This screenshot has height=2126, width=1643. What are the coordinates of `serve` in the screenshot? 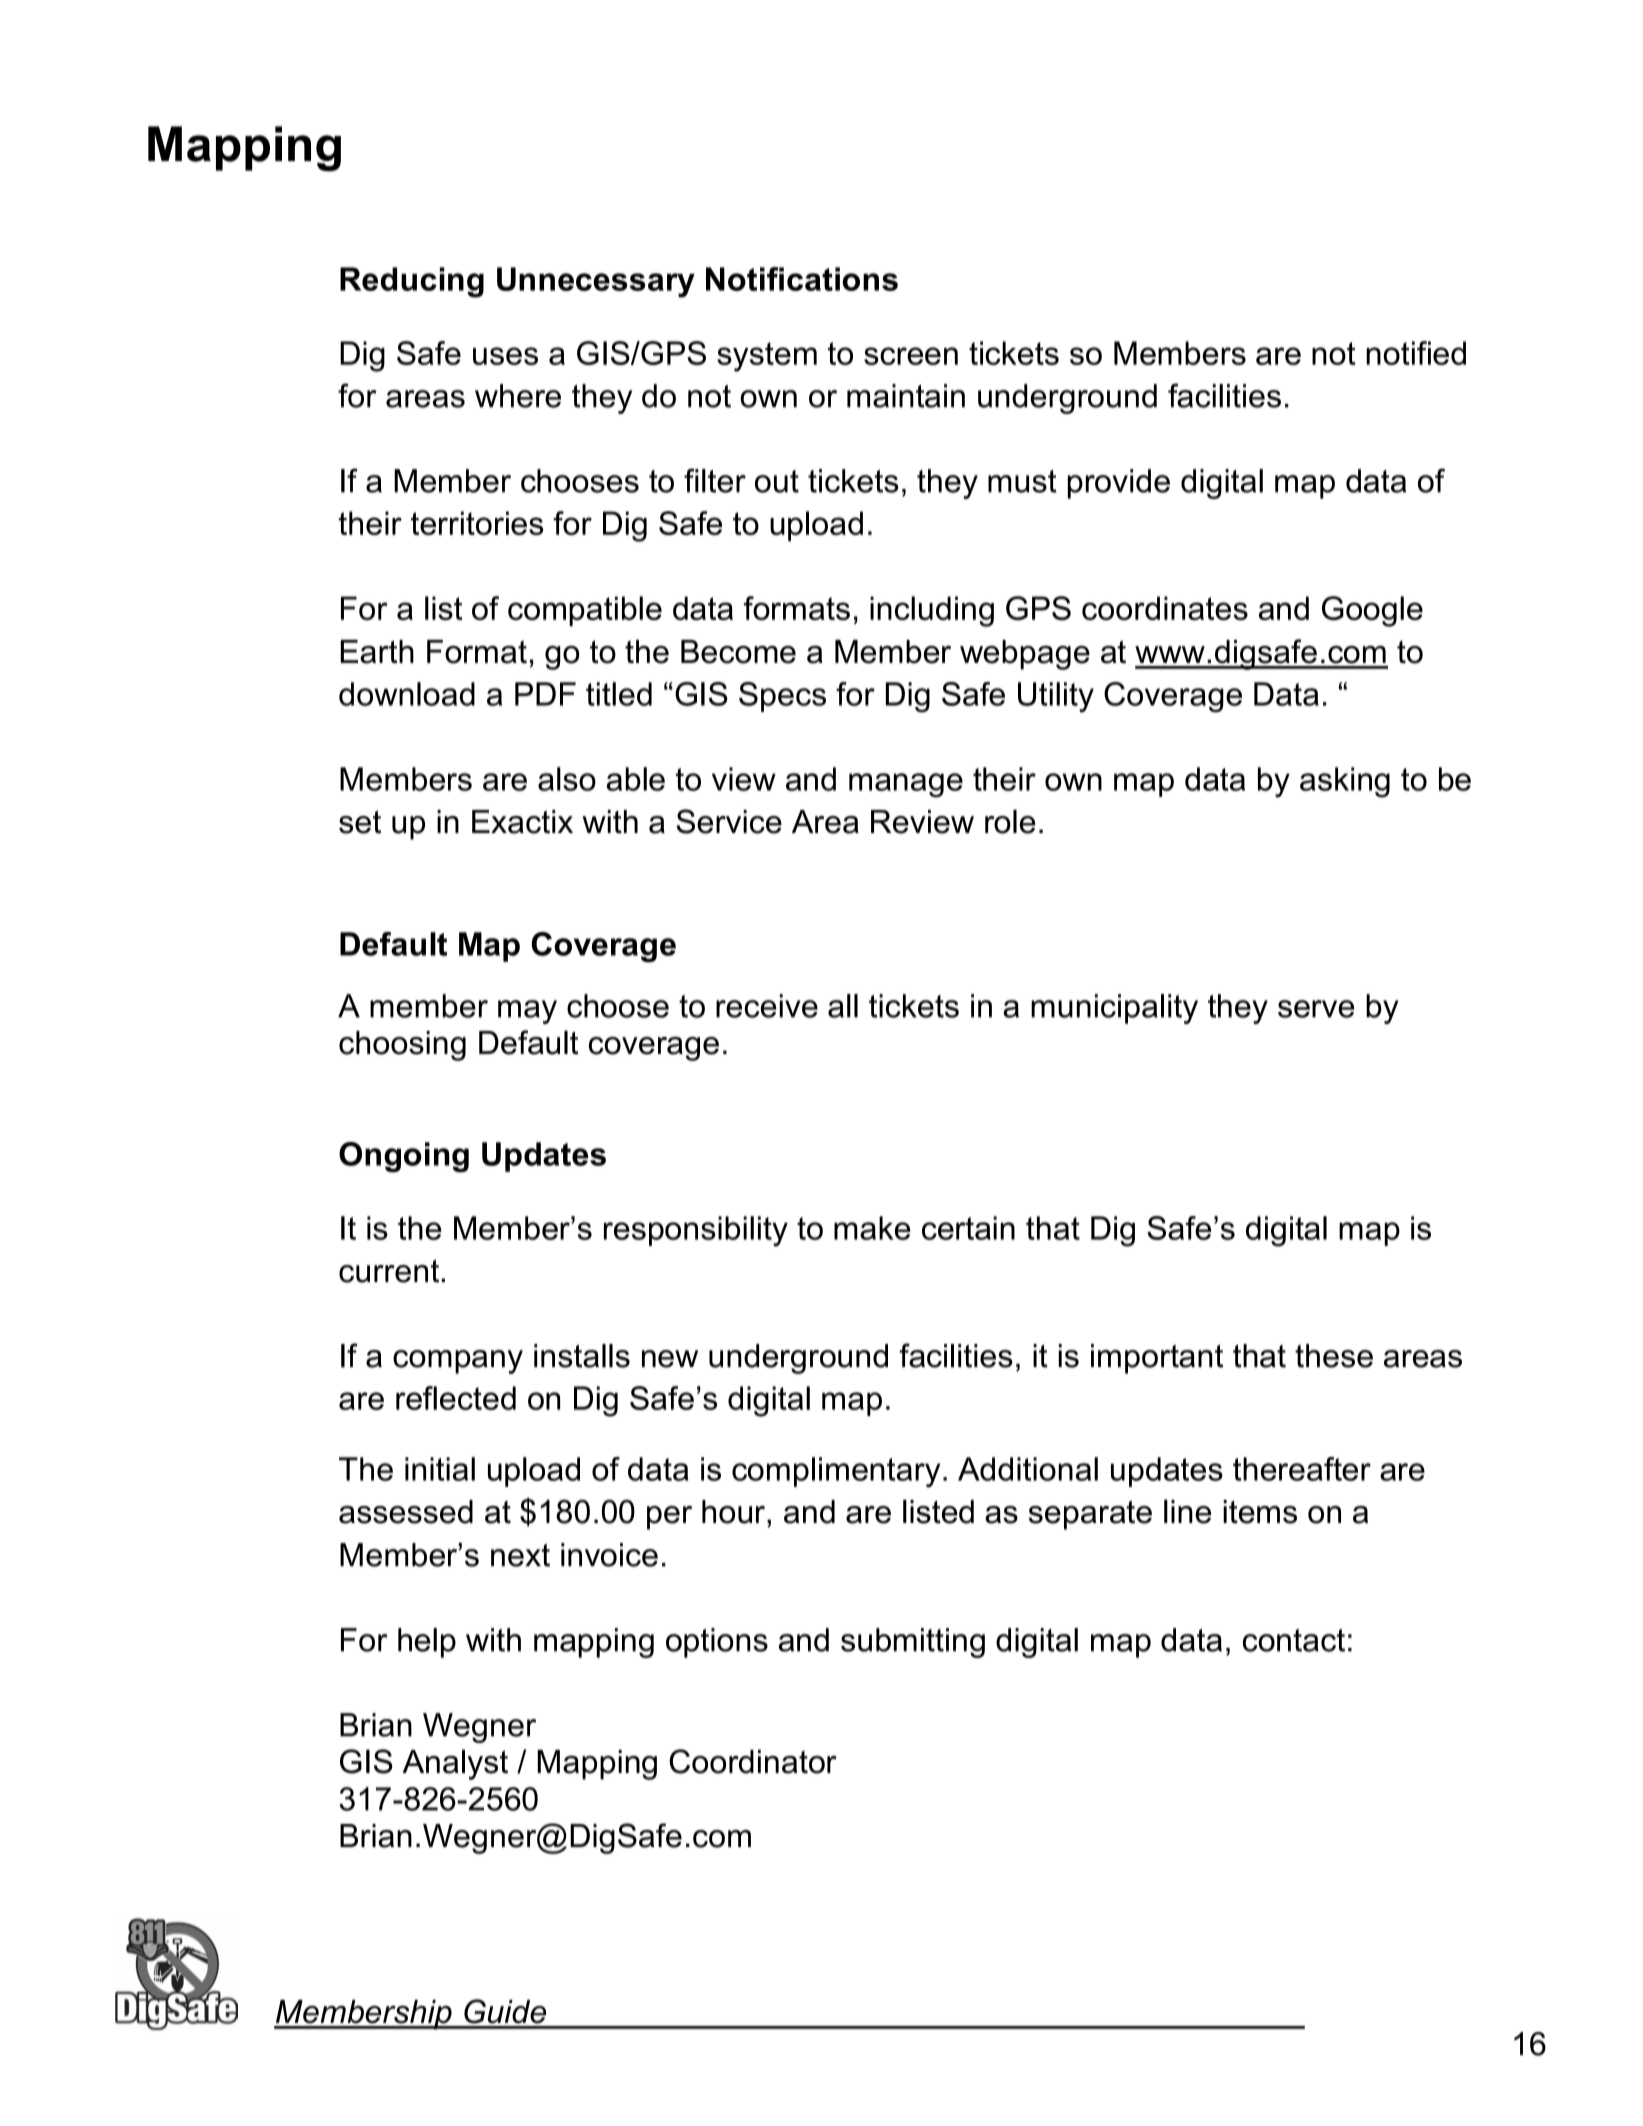 It's located at (1316, 1009).
